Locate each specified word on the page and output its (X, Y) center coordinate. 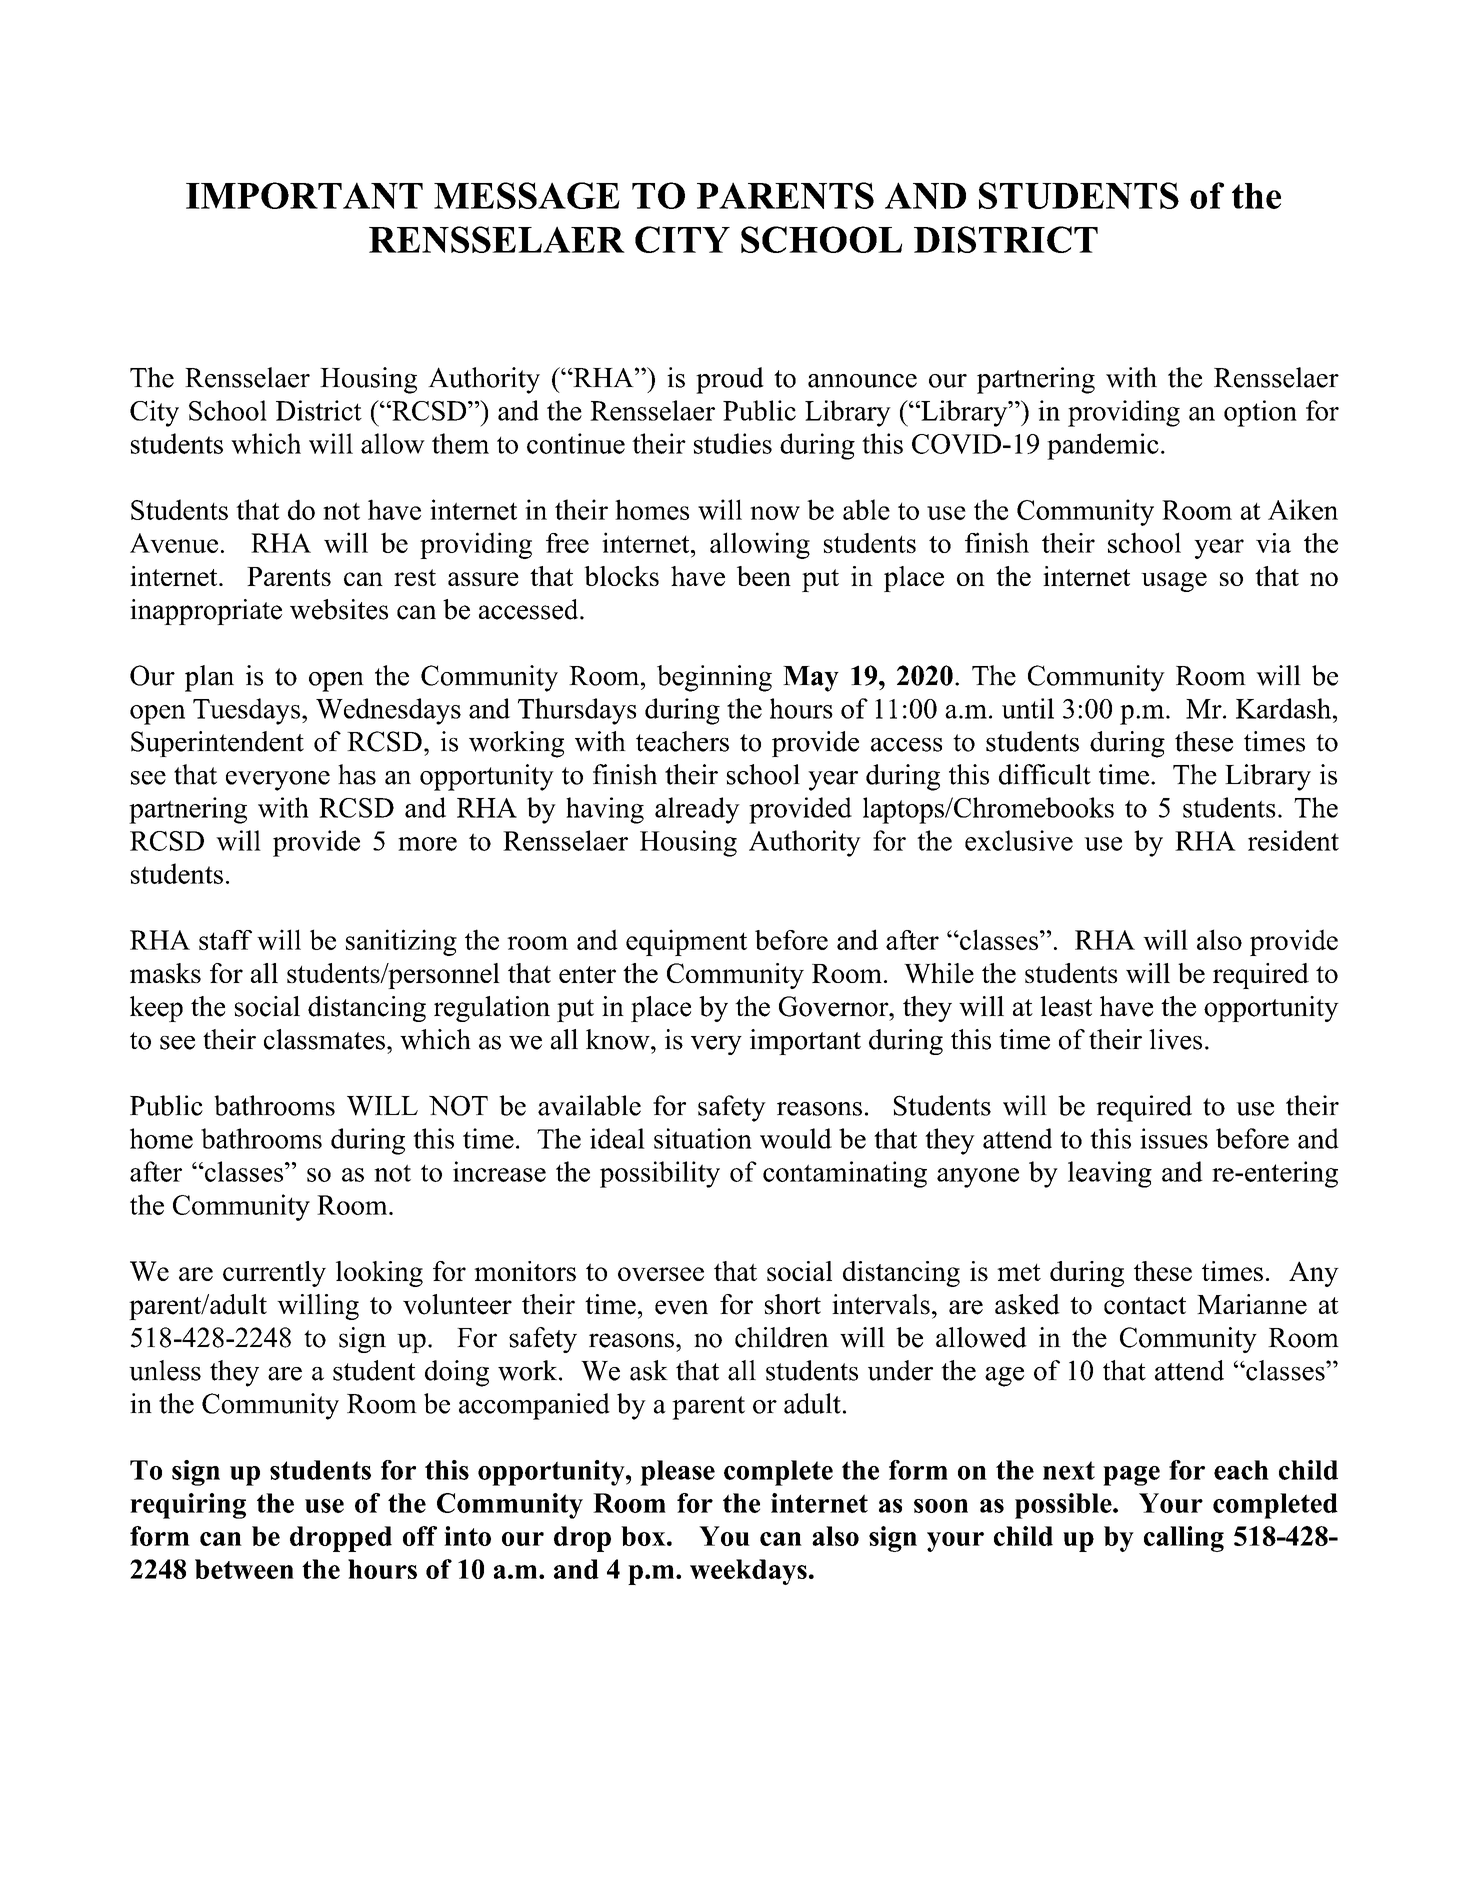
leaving (1110, 1174)
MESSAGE (527, 195)
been (764, 576)
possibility (660, 1174)
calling (1184, 1539)
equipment (686, 942)
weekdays (748, 1572)
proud (730, 380)
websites (339, 609)
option (1260, 413)
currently (274, 1274)
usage (1174, 582)
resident (1293, 840)
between (244, 1569)
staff (225, 940)
